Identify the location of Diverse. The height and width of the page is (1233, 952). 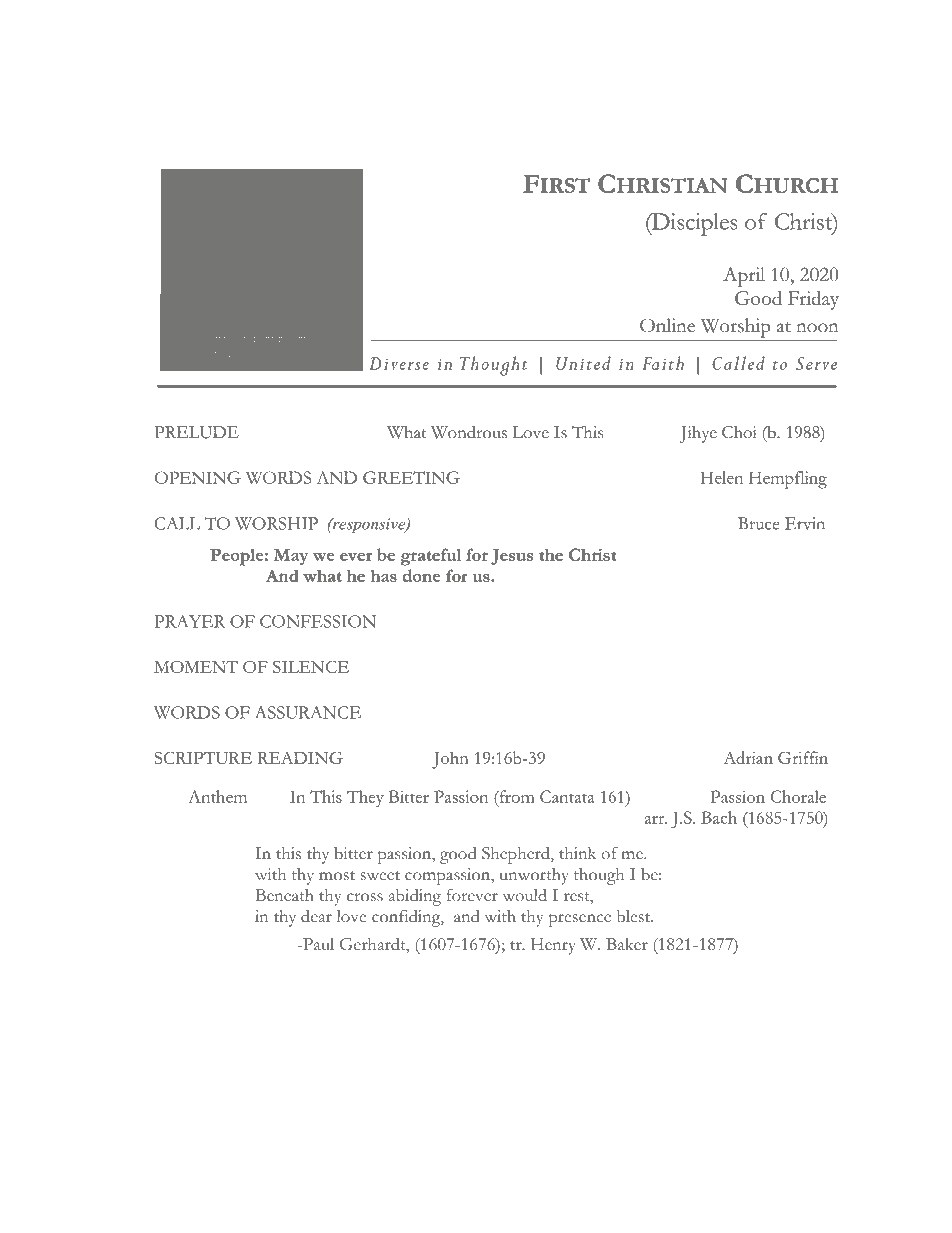
(399, 363).
